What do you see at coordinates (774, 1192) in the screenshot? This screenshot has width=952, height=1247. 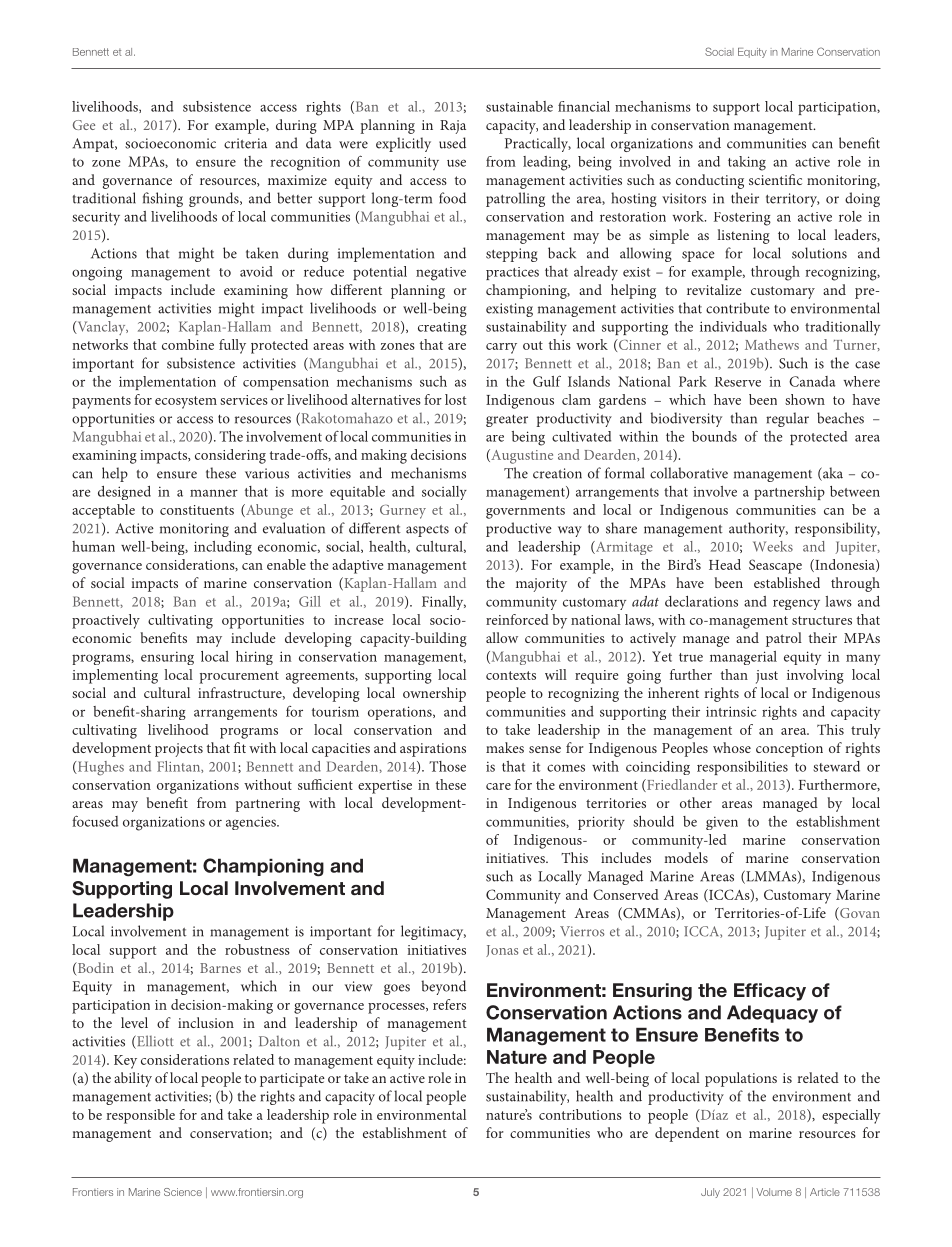 I see `Volume` at bounding box center [774, 1192].
